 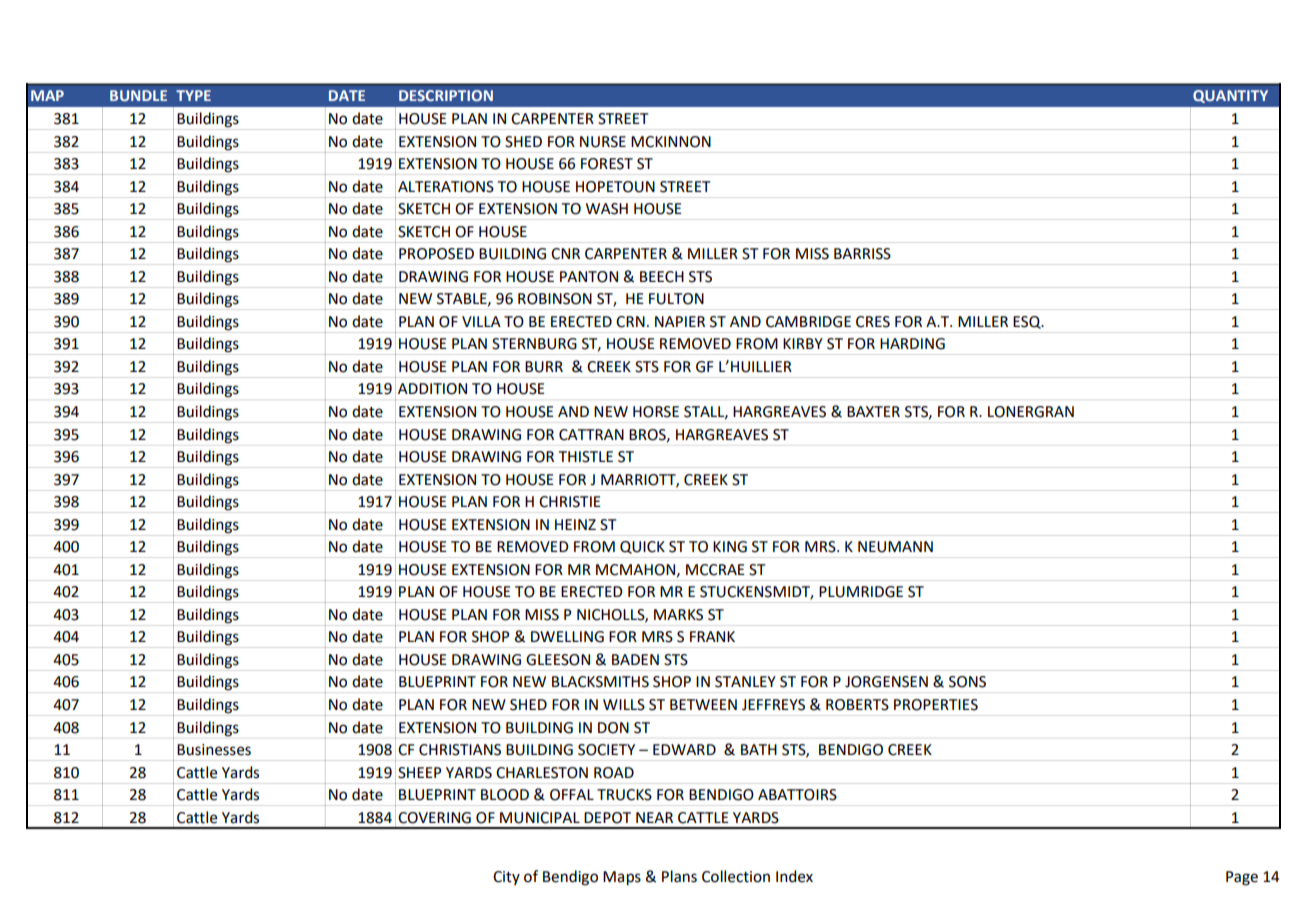 What do you see at coordinates (1230, 96) in the page?
I see `QUANTITY` at bounding box center [1230, 96].
